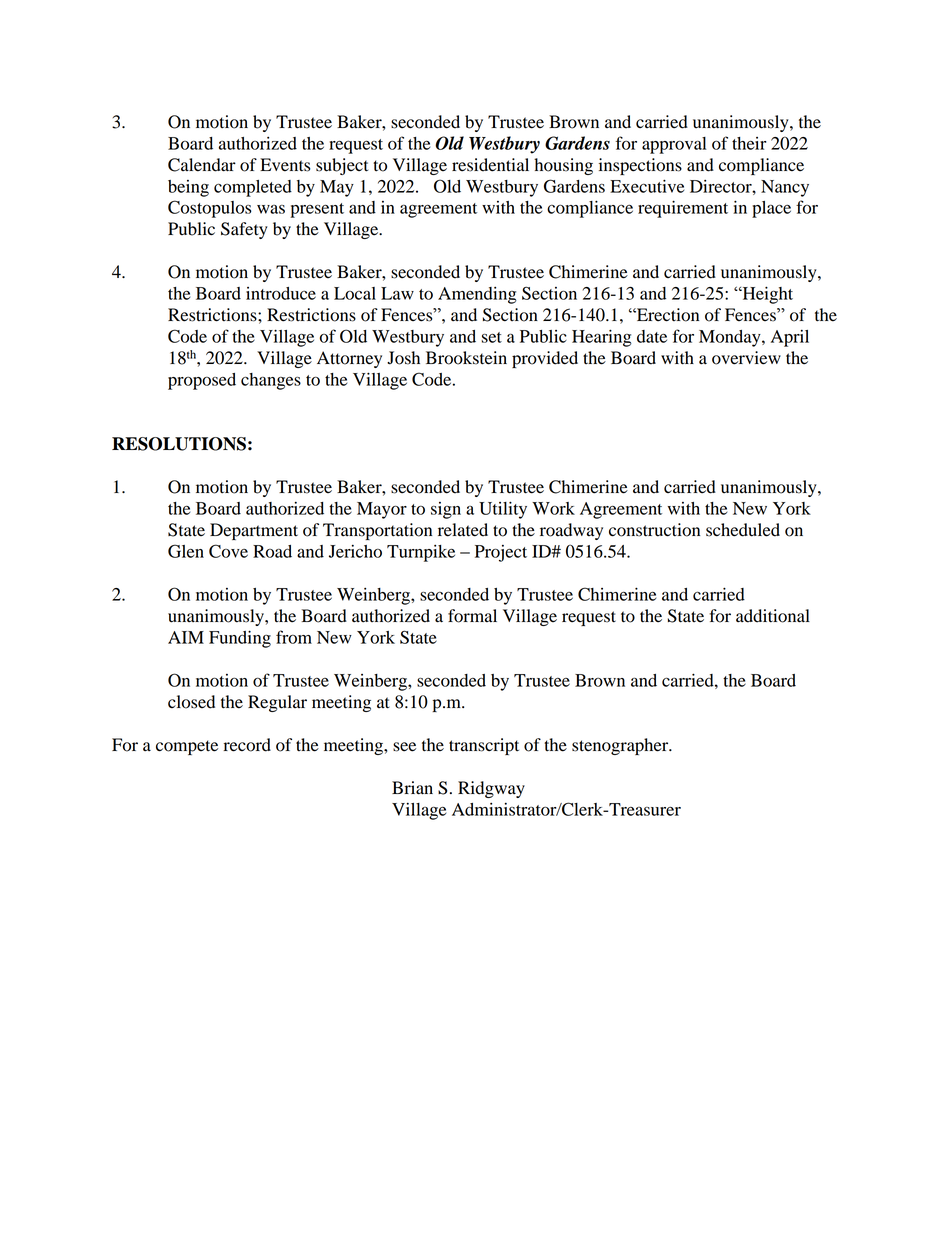 This screenshot has width=952, height=1233. What do you see at coordinates (477, 295) in the screenshot?
I see `Amending` at bounding box center [477, 295].
